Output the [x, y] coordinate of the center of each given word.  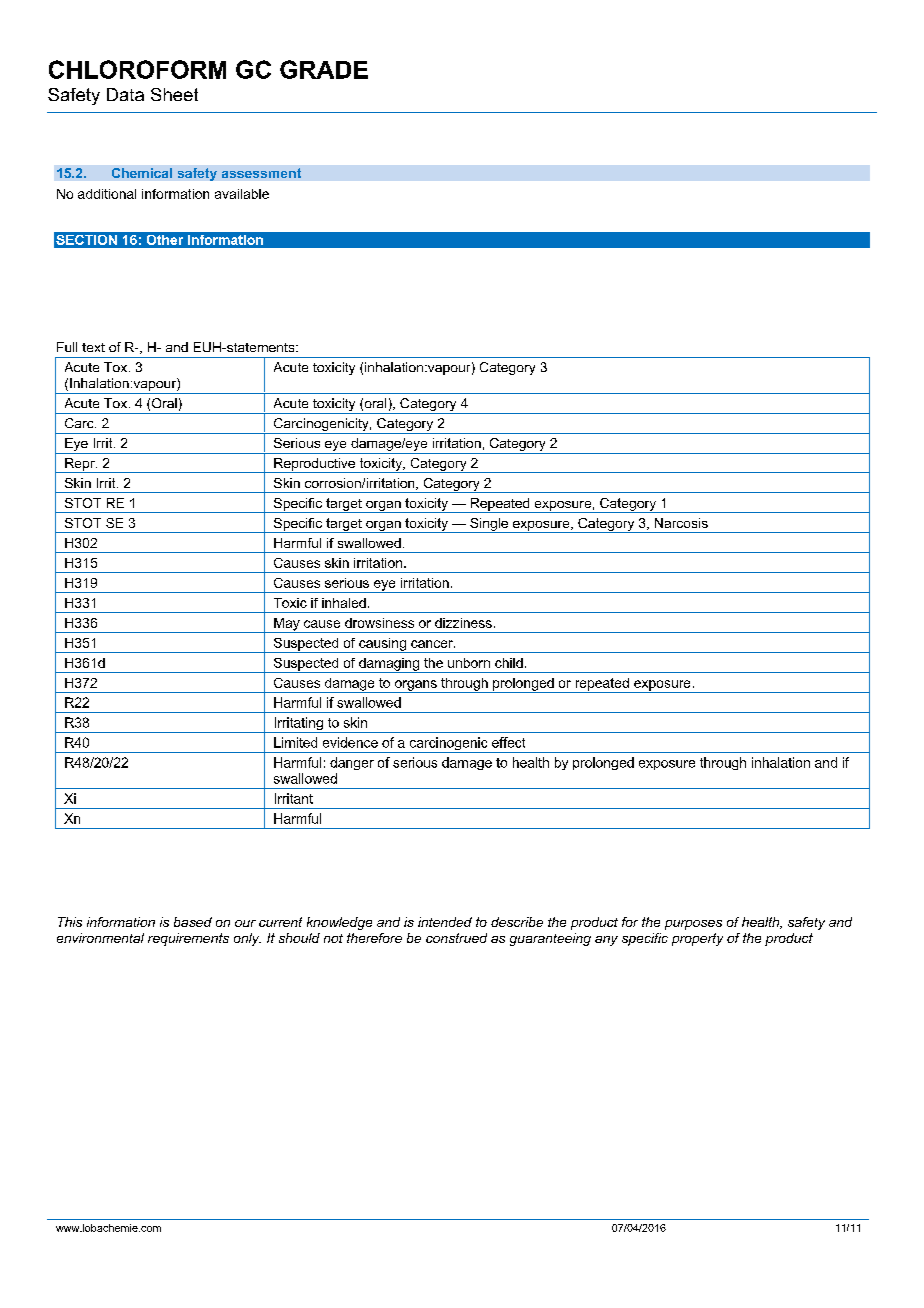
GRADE [324, 69]
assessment [261, 173]
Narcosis [681, 523]
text [93, 347]
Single [489, 525]
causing [382, 645]
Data [125, 94]
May [287, 625]
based [193, 922]
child [509, 663]
